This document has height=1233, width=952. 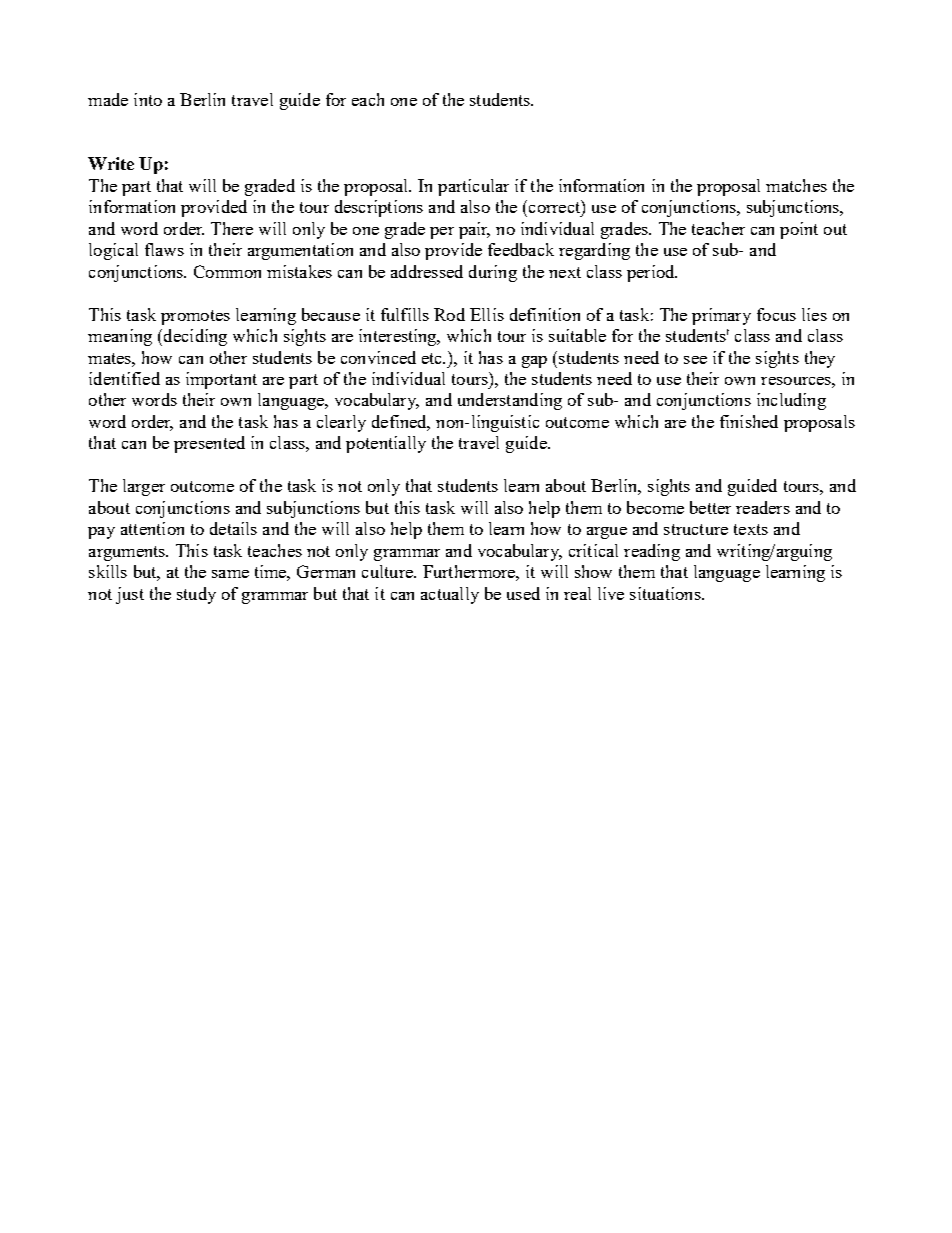 I want to click on actually, so click(x=450, y=595).
